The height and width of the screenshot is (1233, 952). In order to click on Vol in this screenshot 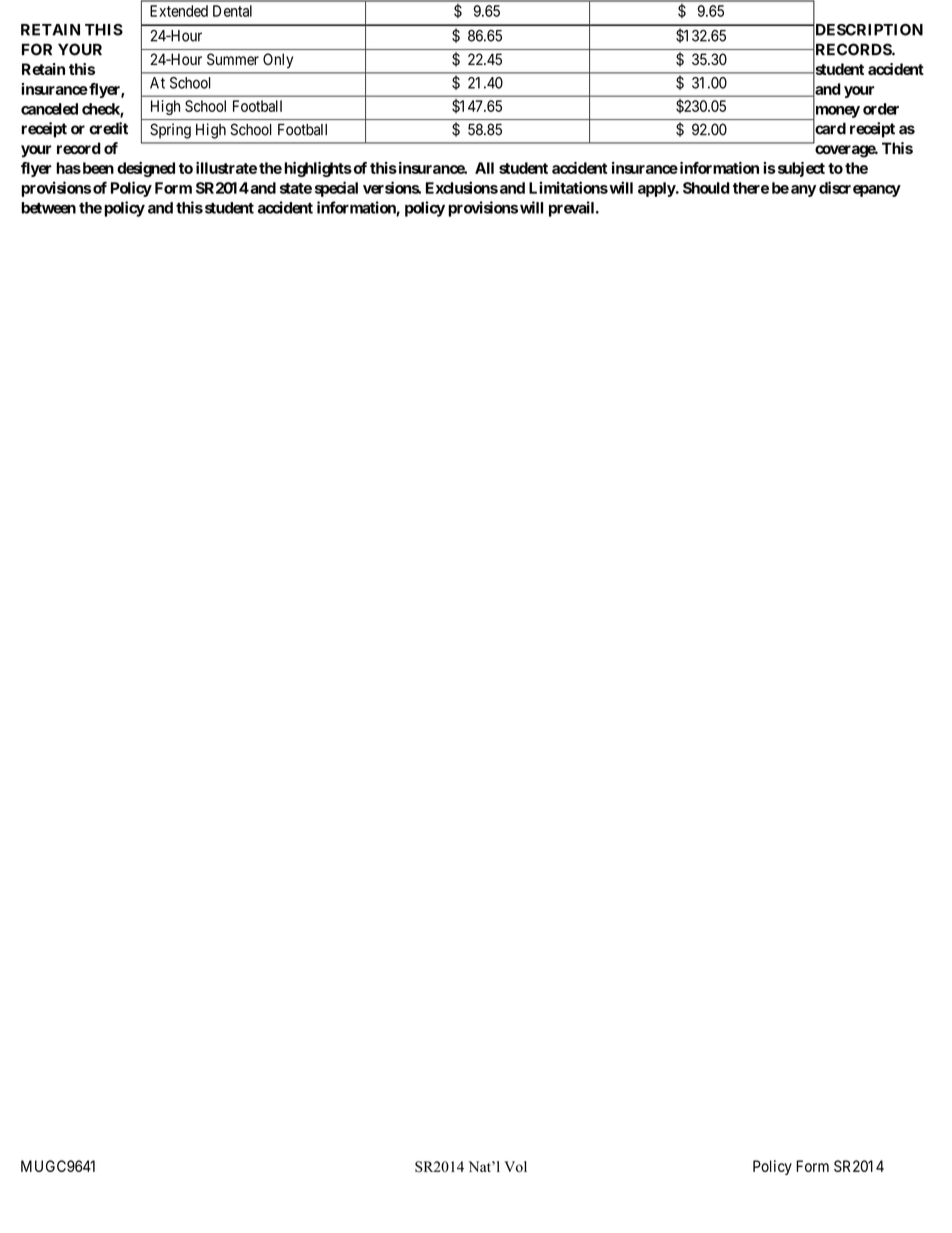, I will do `click(515, 1166)`.
